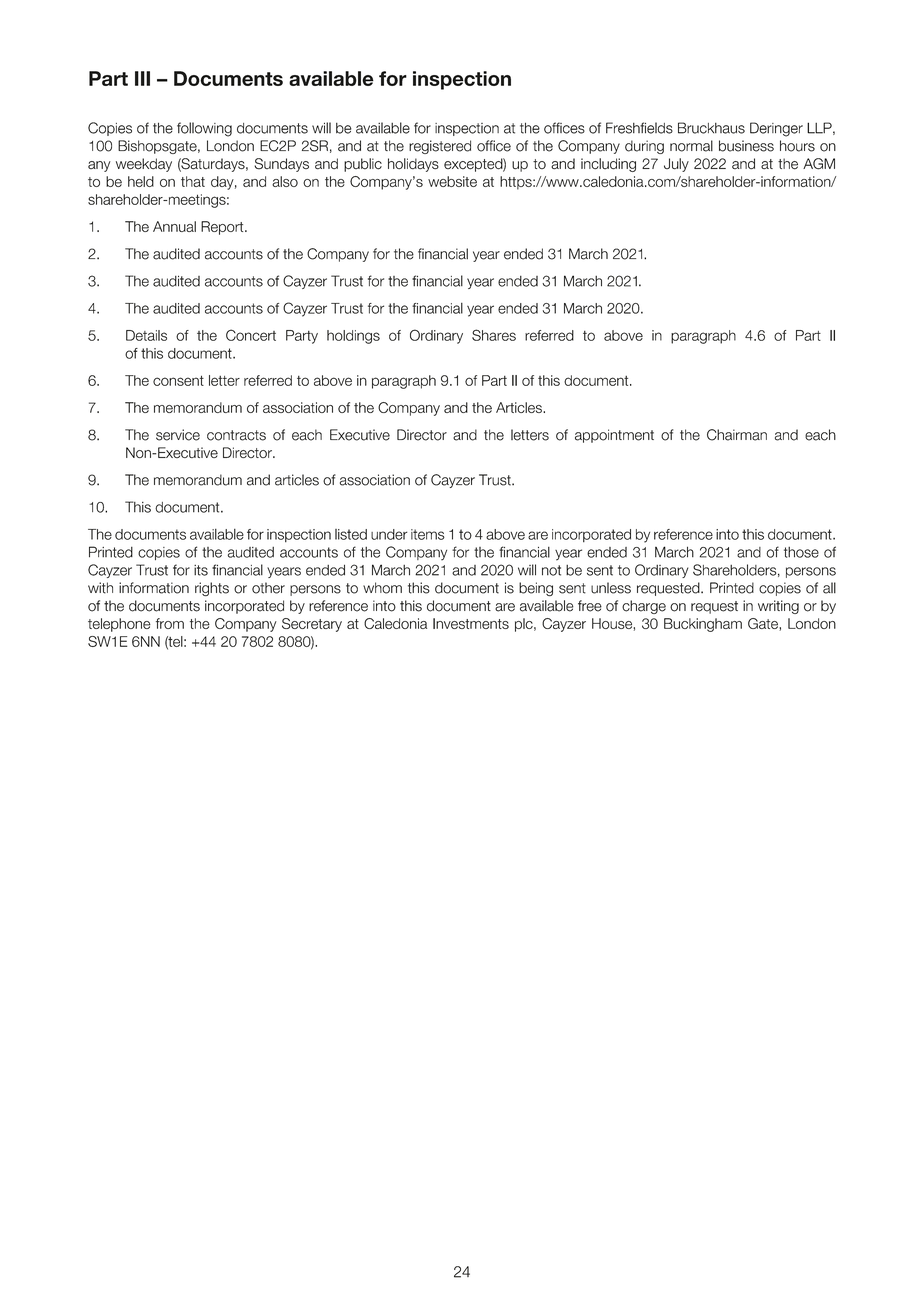 The image size is (924, 1308). I want to click on Annual, so click(174, 226).
